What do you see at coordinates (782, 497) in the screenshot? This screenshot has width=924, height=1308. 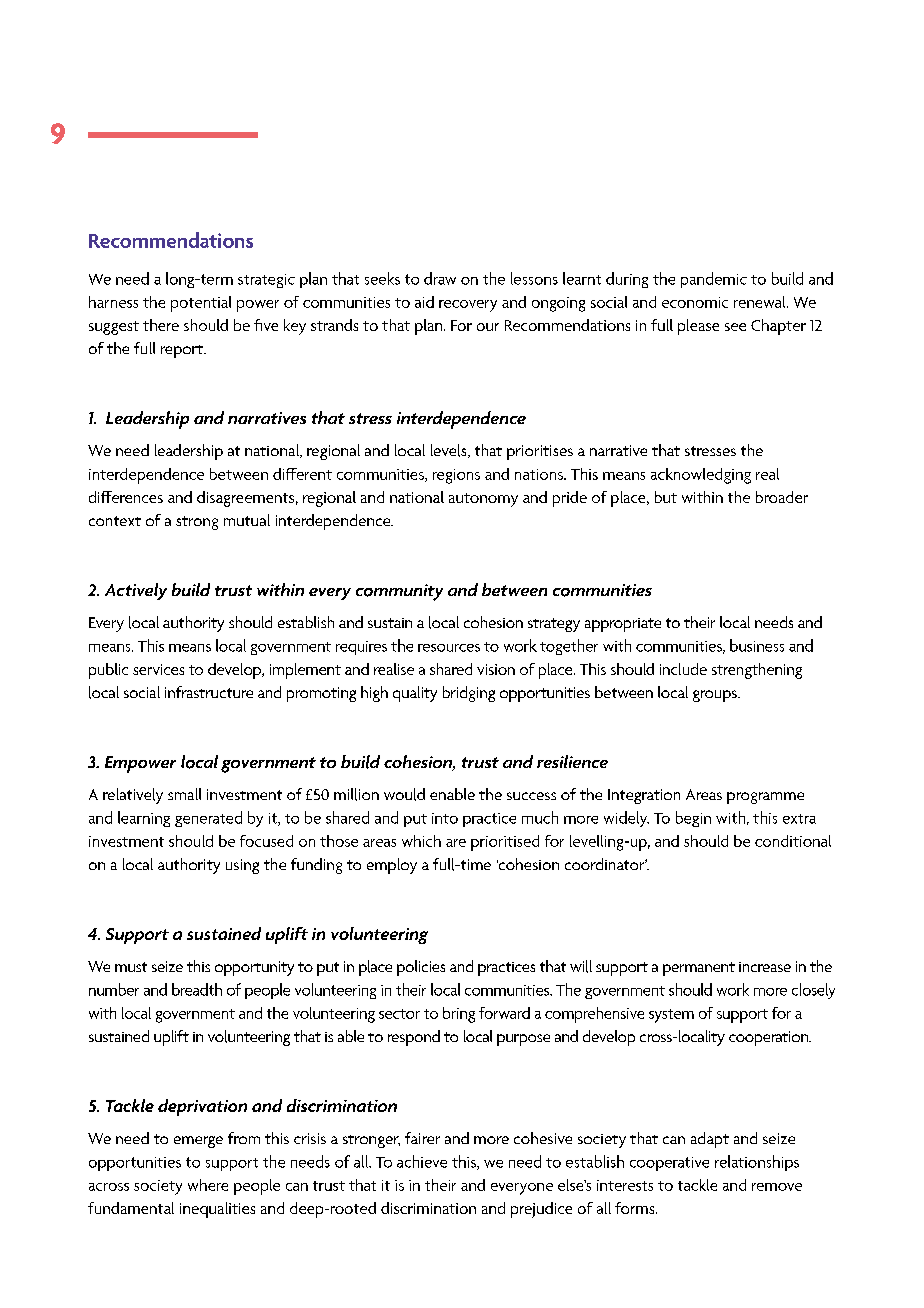 I see `broader` at bounding box center [782, 497].
